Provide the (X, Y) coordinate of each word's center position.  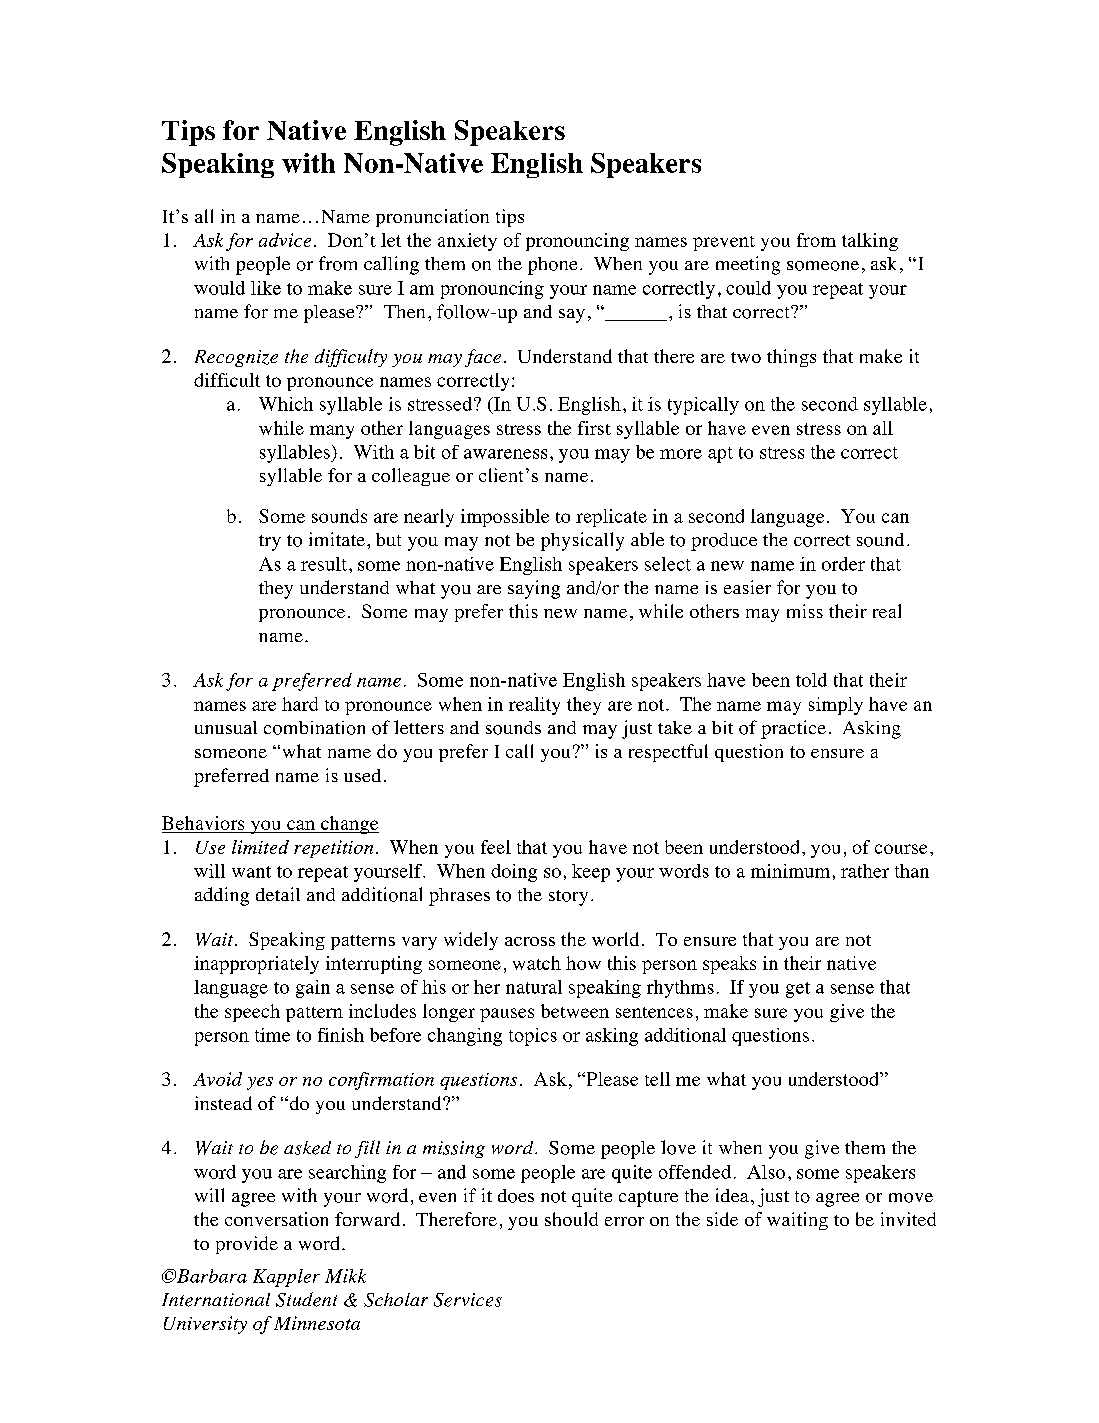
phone (552, 266)
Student (306, 1299)
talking (870, 242)
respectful (668, 753)
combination (314, 728)
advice (285, 240)
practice (793, 729)
